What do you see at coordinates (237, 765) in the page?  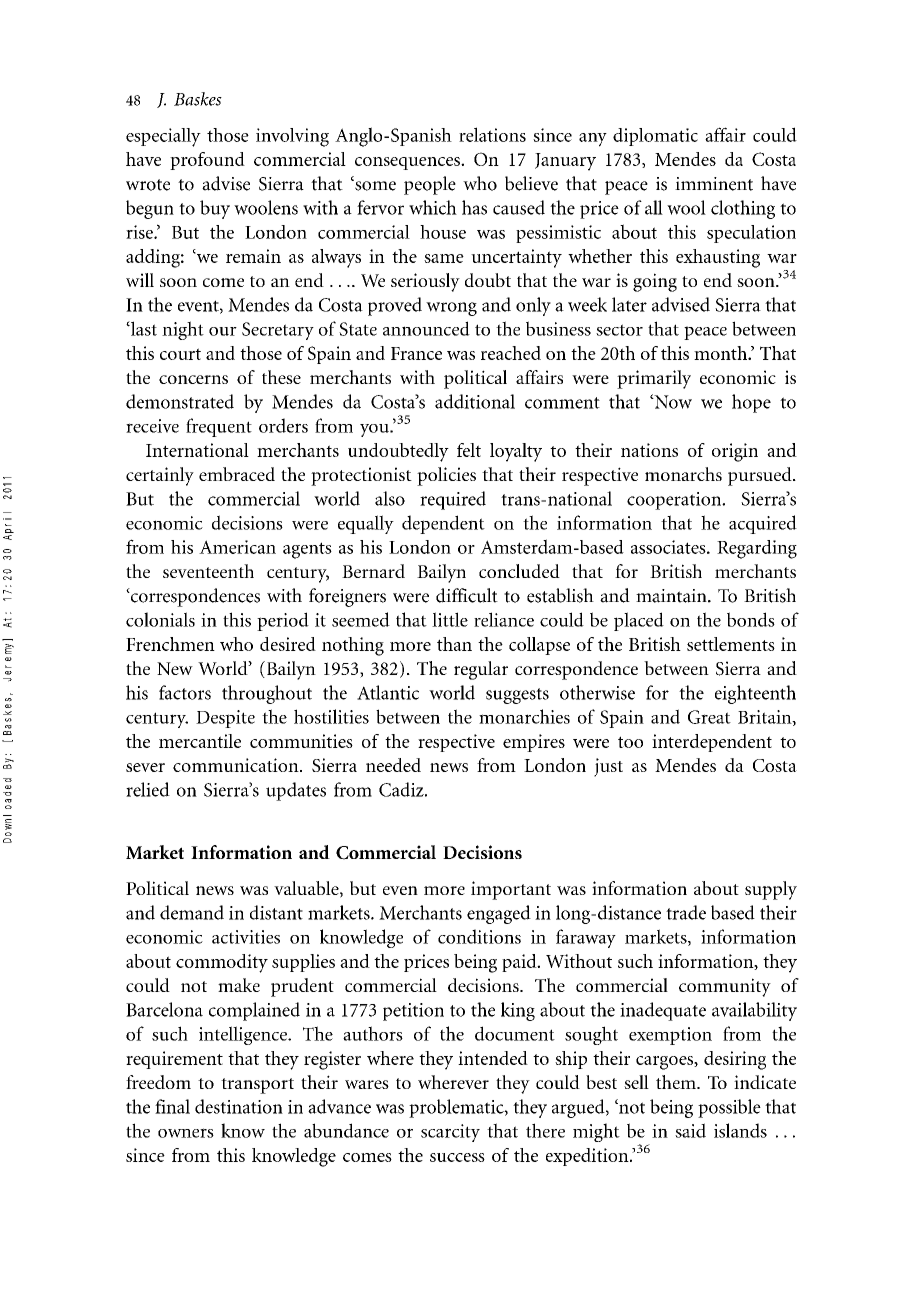 I see `communication` at bounding box center [237, 765].
